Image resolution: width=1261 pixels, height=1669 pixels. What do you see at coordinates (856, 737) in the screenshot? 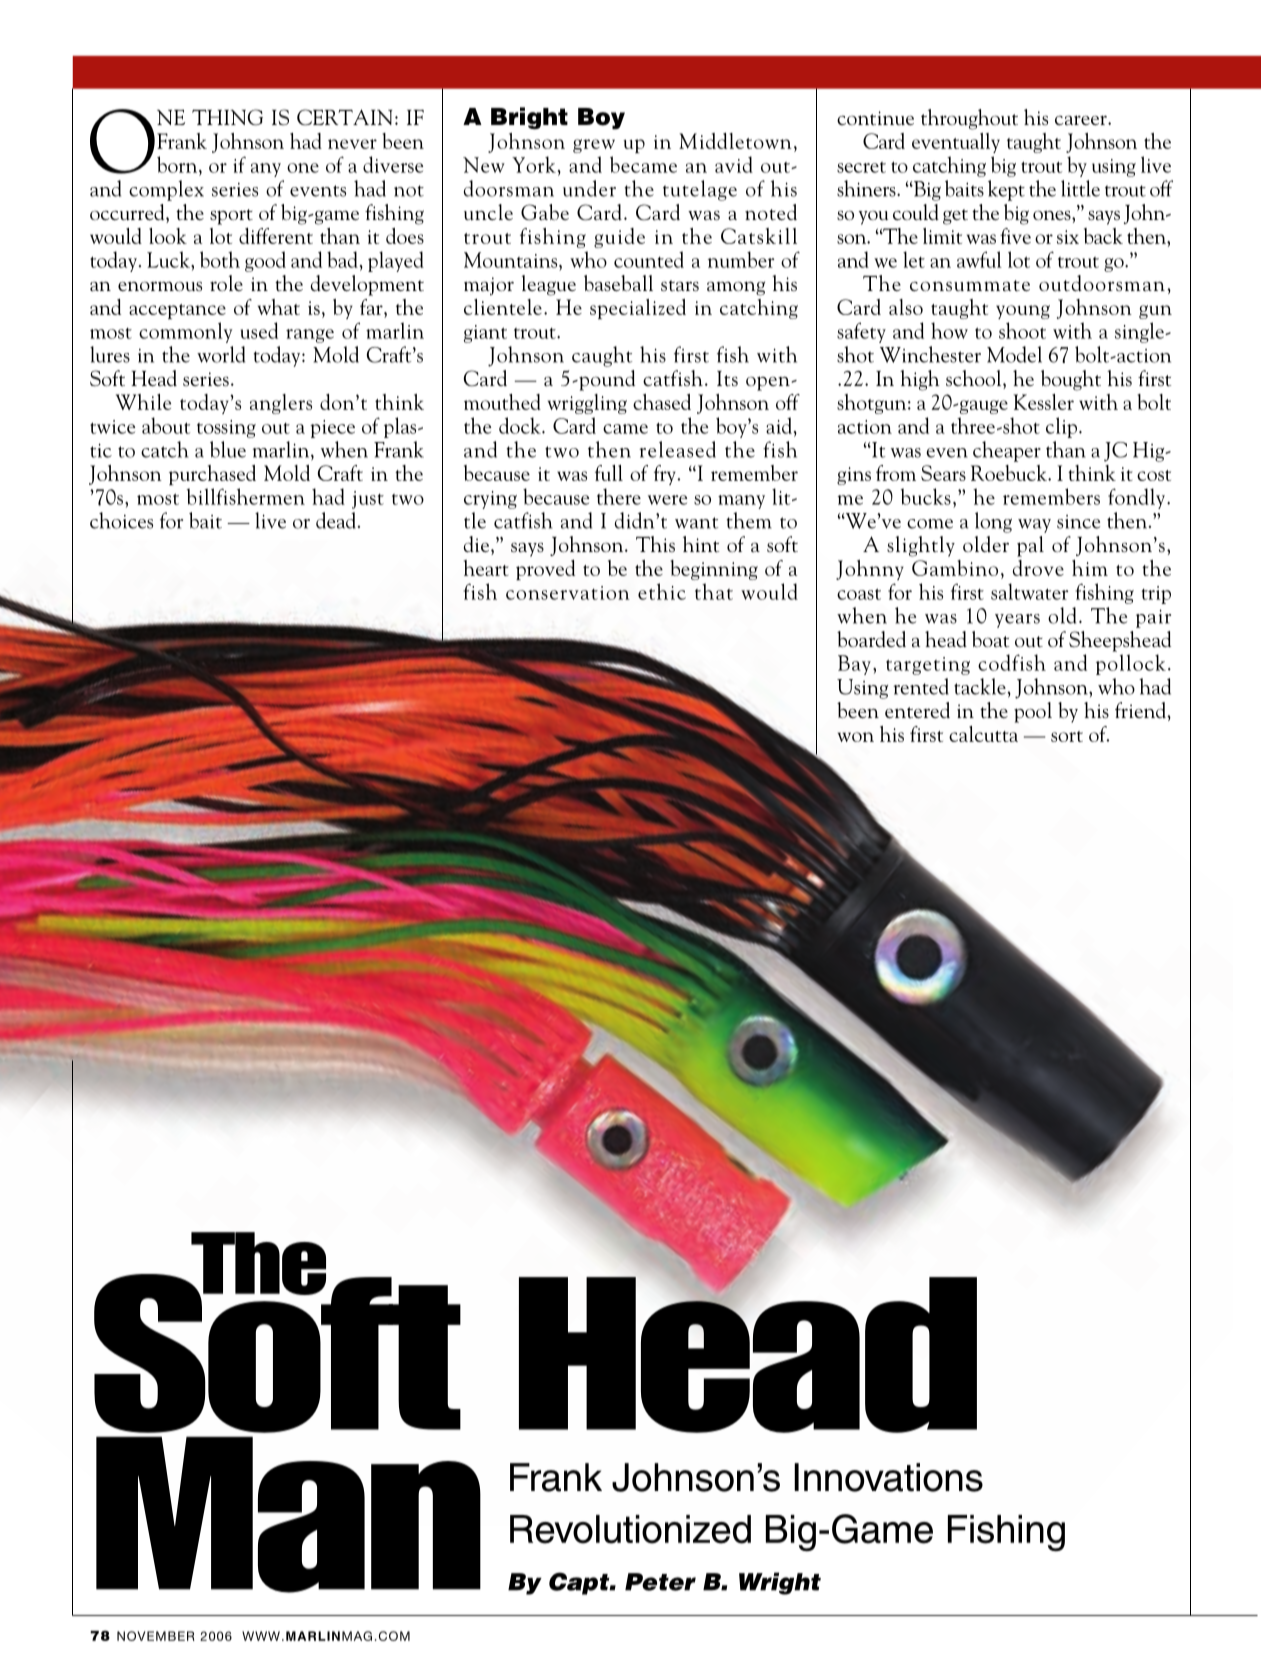
I see `won` at bounding box center [856, 737].
